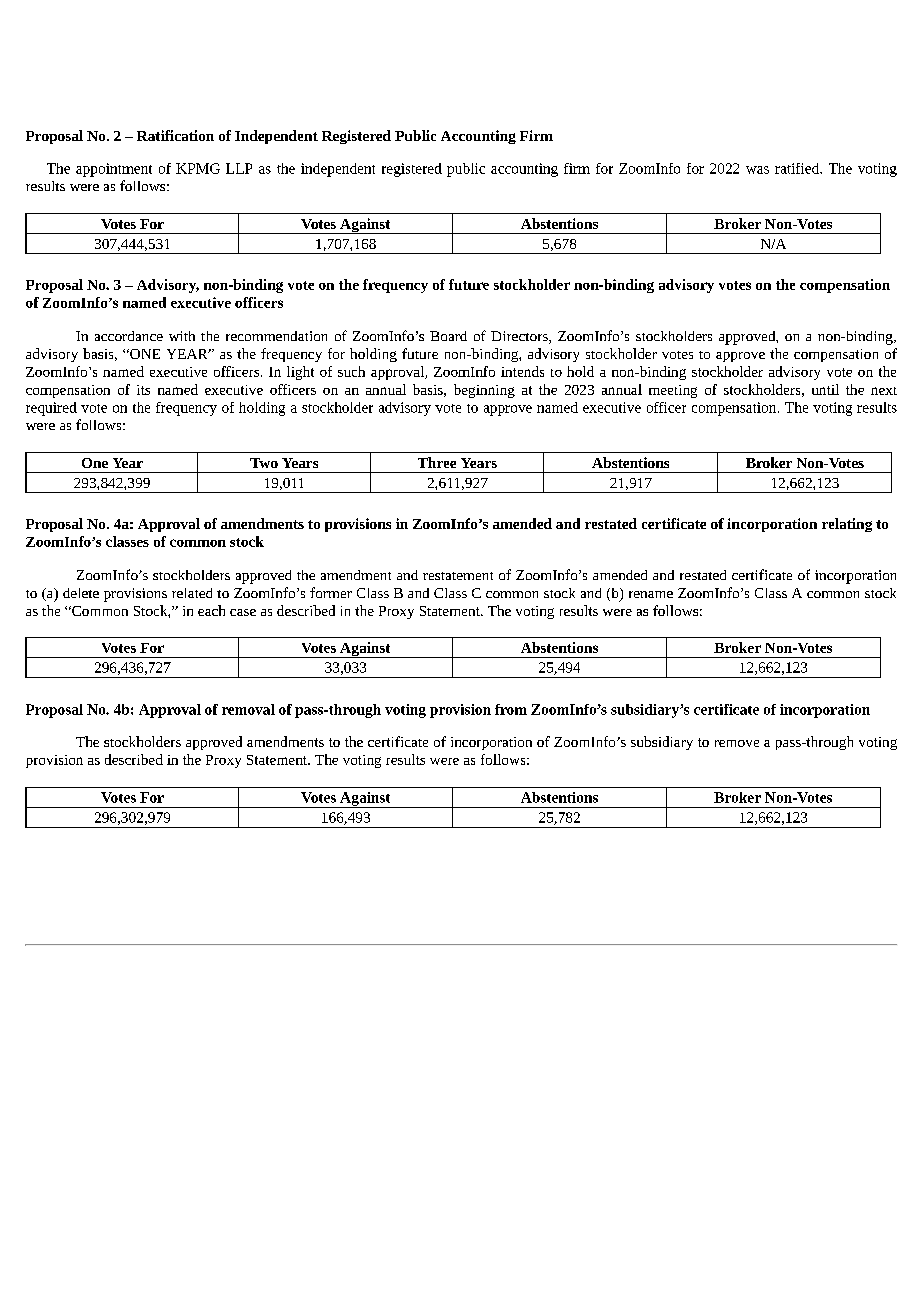 The height and width of the screenshot is (1308, 924). I want to click on beginning, so click(484, 391).
